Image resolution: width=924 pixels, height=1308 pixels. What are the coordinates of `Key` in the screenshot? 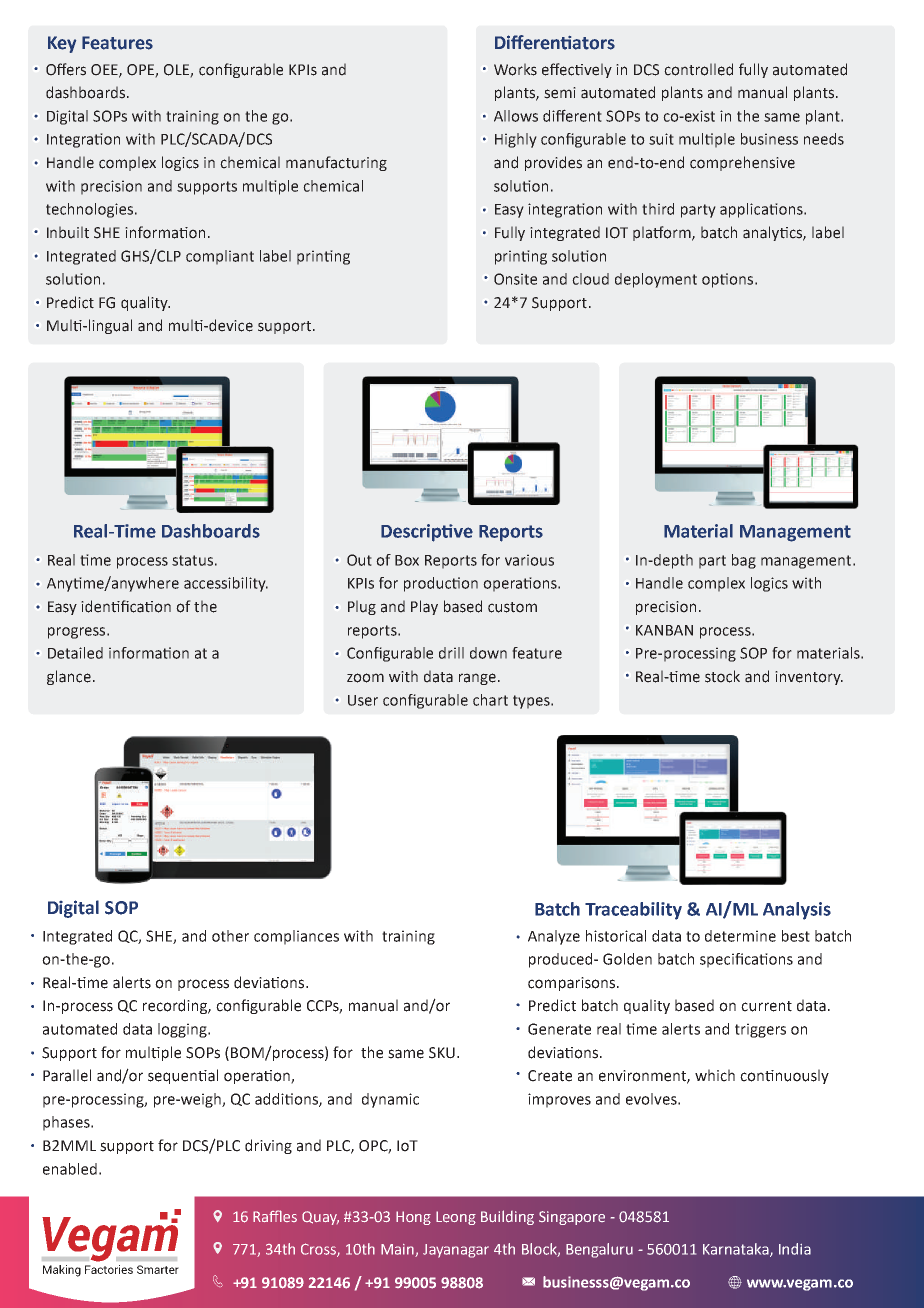 It's located at (62, 44).
